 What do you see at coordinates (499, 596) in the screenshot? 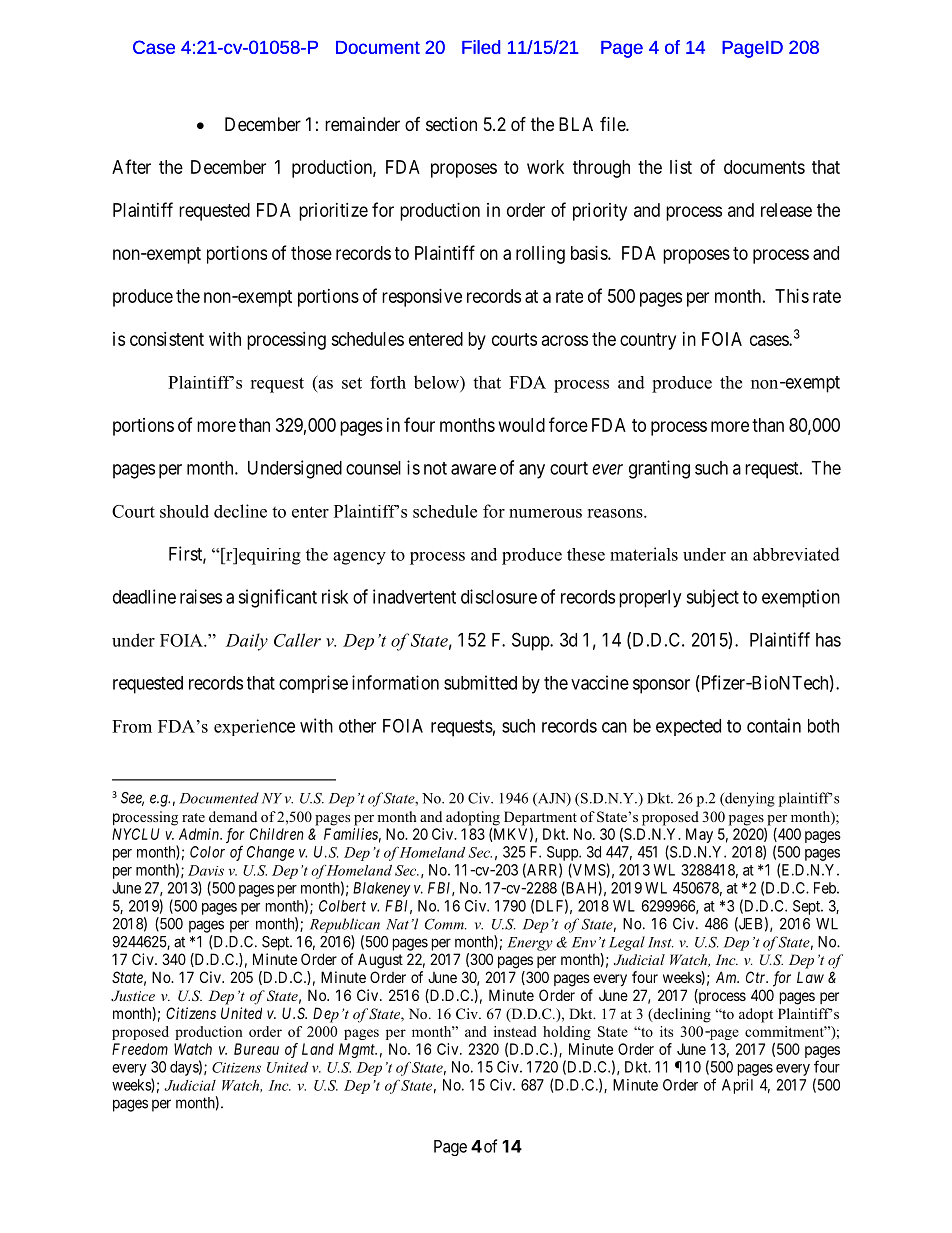
I see `disclosure` at bounding box center [499, 596].
